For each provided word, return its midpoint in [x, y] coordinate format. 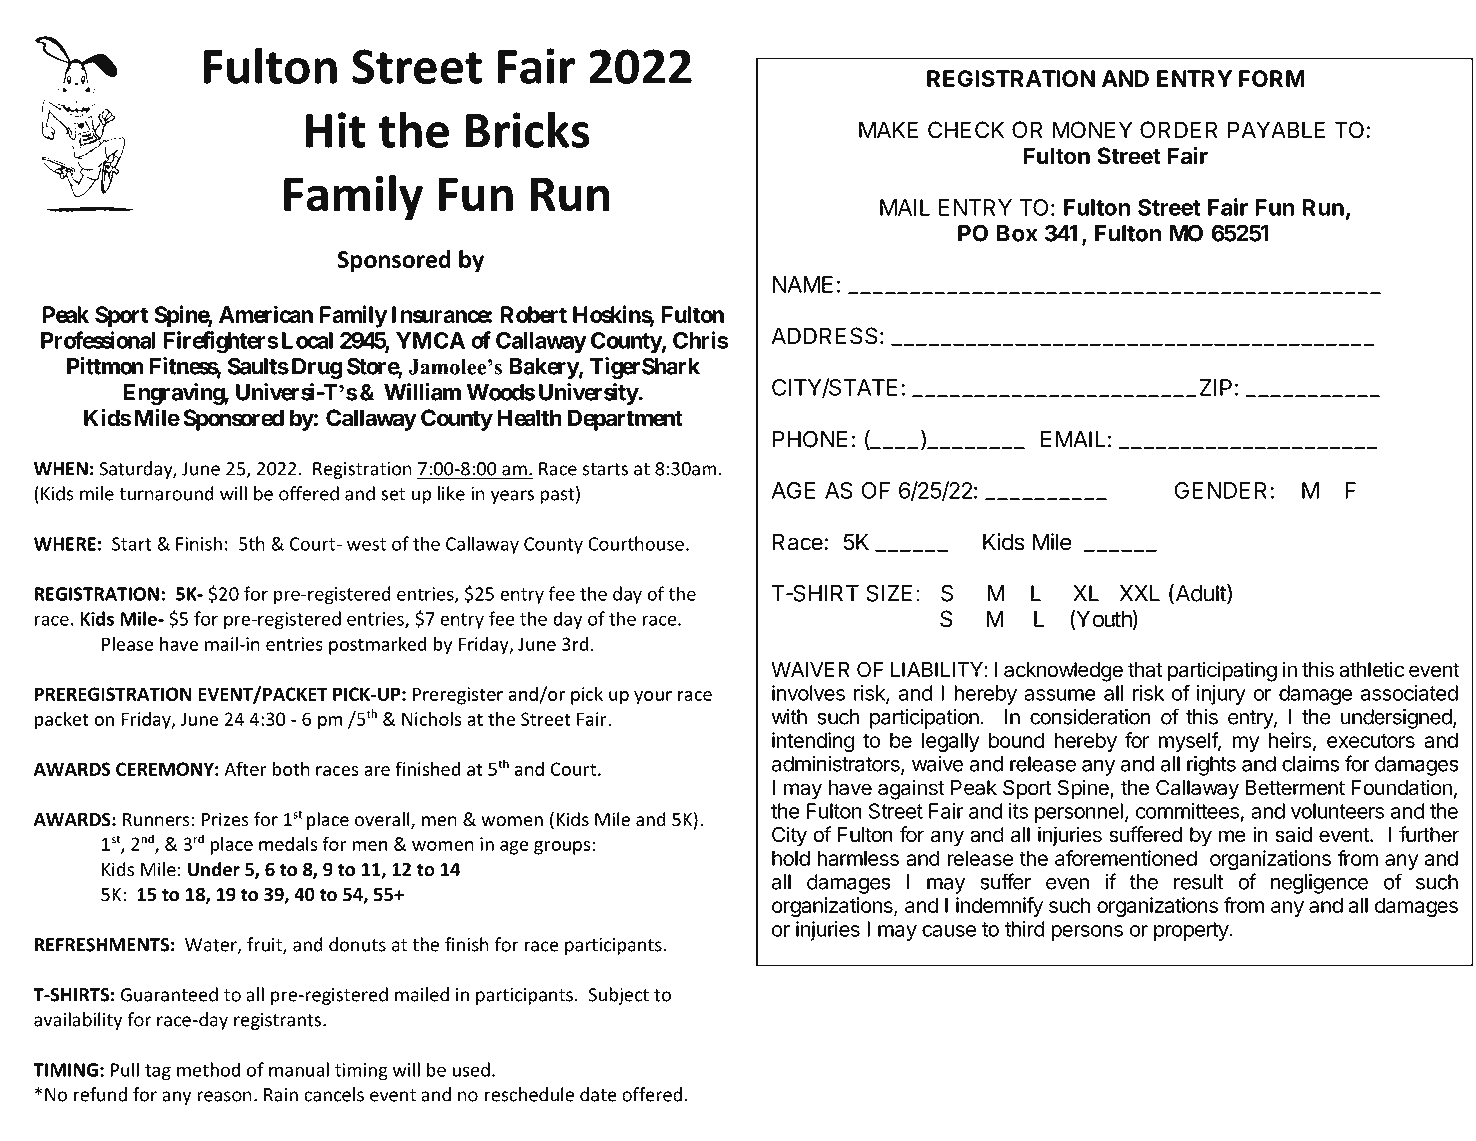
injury [1221, 695]
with [789, 716]
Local [307, 340]
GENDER [1222, 490]
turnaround [166, 493]
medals [288, 843]
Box [1017, 233]
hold [791, 858]
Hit [335, 130]
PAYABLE [1276, 129]
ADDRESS [824, 336]
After [245, 768]
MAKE [888, 129]
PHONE [810, 439]
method [208, 1069]
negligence [1319, 883]
